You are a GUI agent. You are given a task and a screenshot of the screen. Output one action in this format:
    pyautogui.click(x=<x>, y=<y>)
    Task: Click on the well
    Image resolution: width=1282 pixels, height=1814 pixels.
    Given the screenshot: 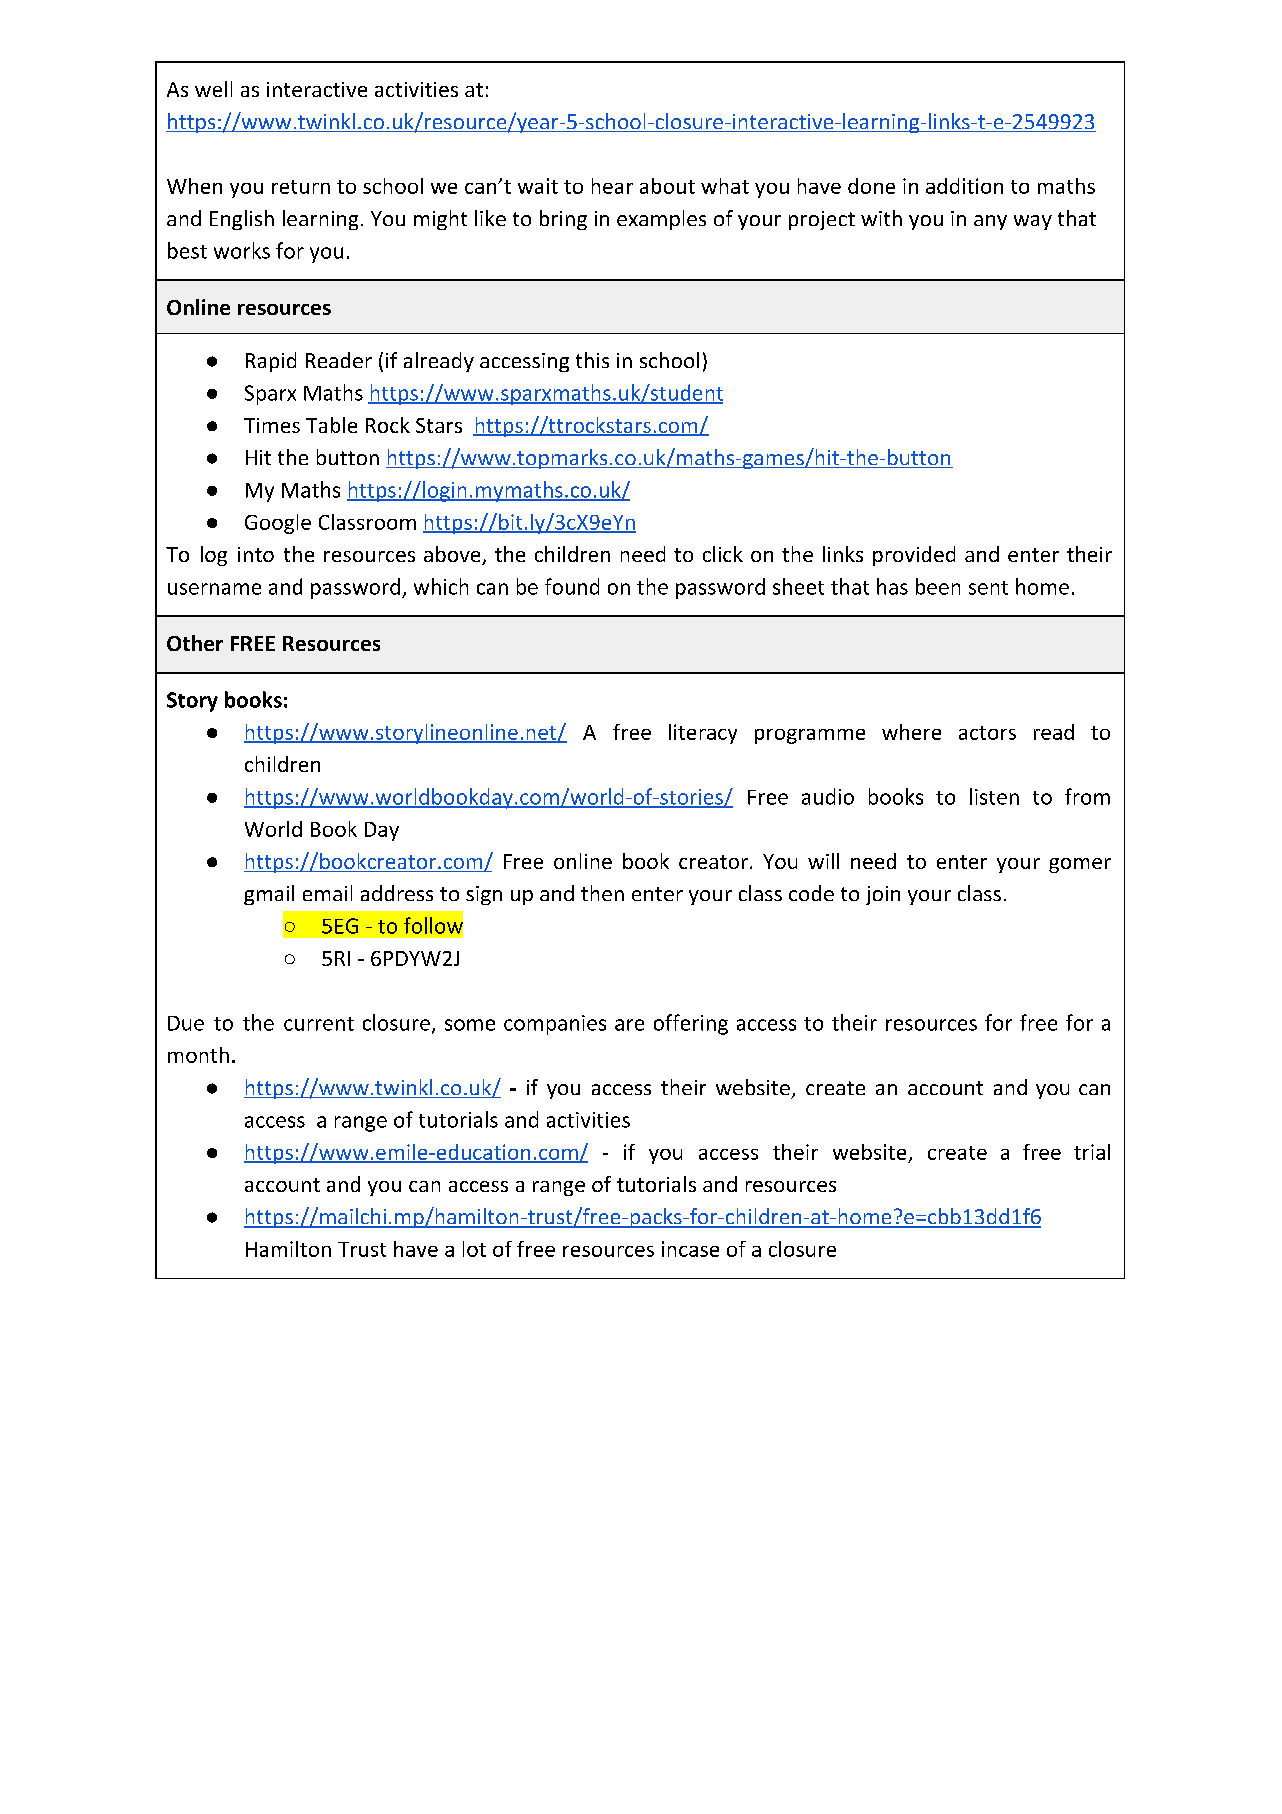 What is the action you would take?
    pyautogui.click(x=213, y=89)
